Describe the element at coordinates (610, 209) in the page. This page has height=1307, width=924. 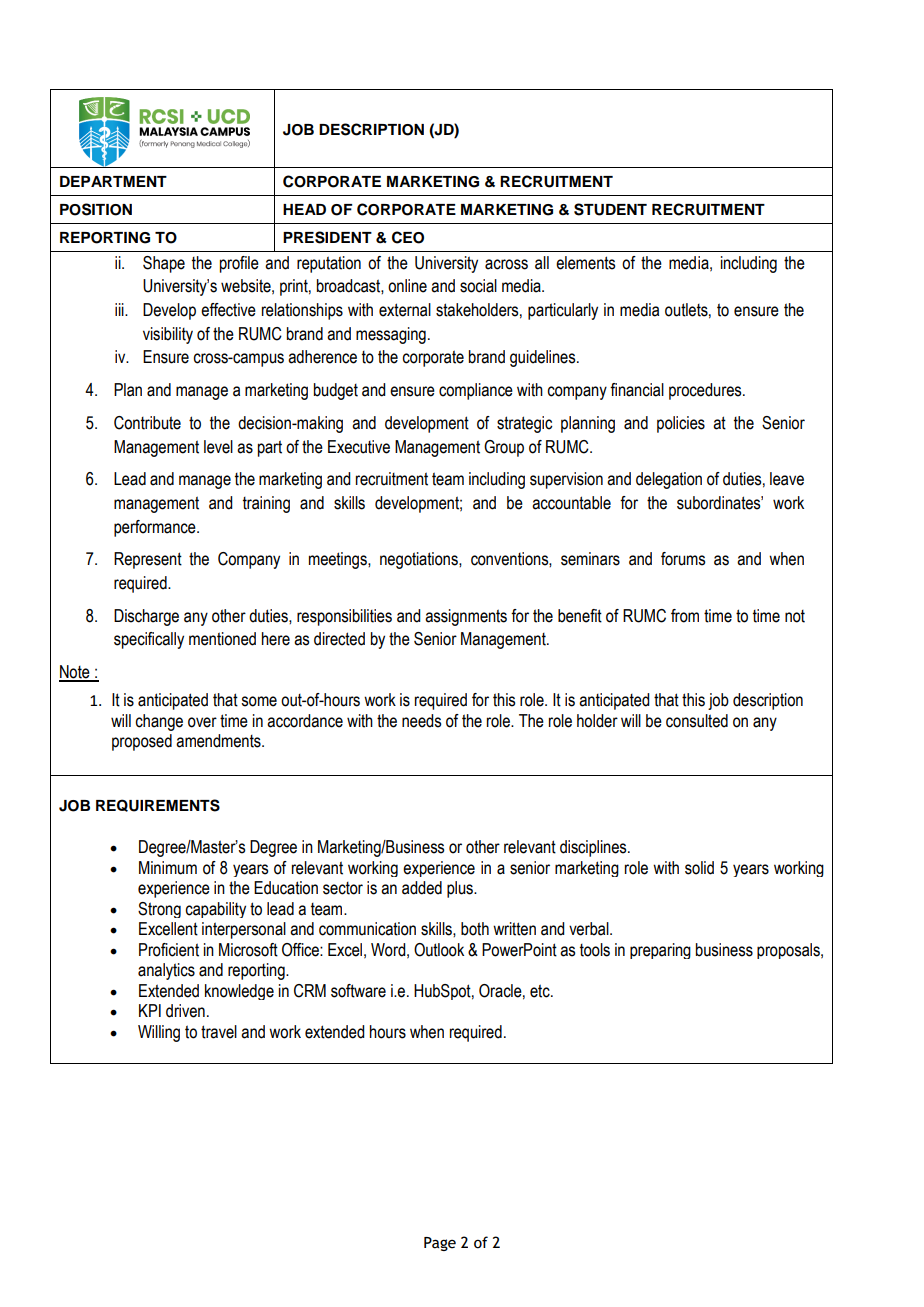
I see `STUDENT` at that location.
